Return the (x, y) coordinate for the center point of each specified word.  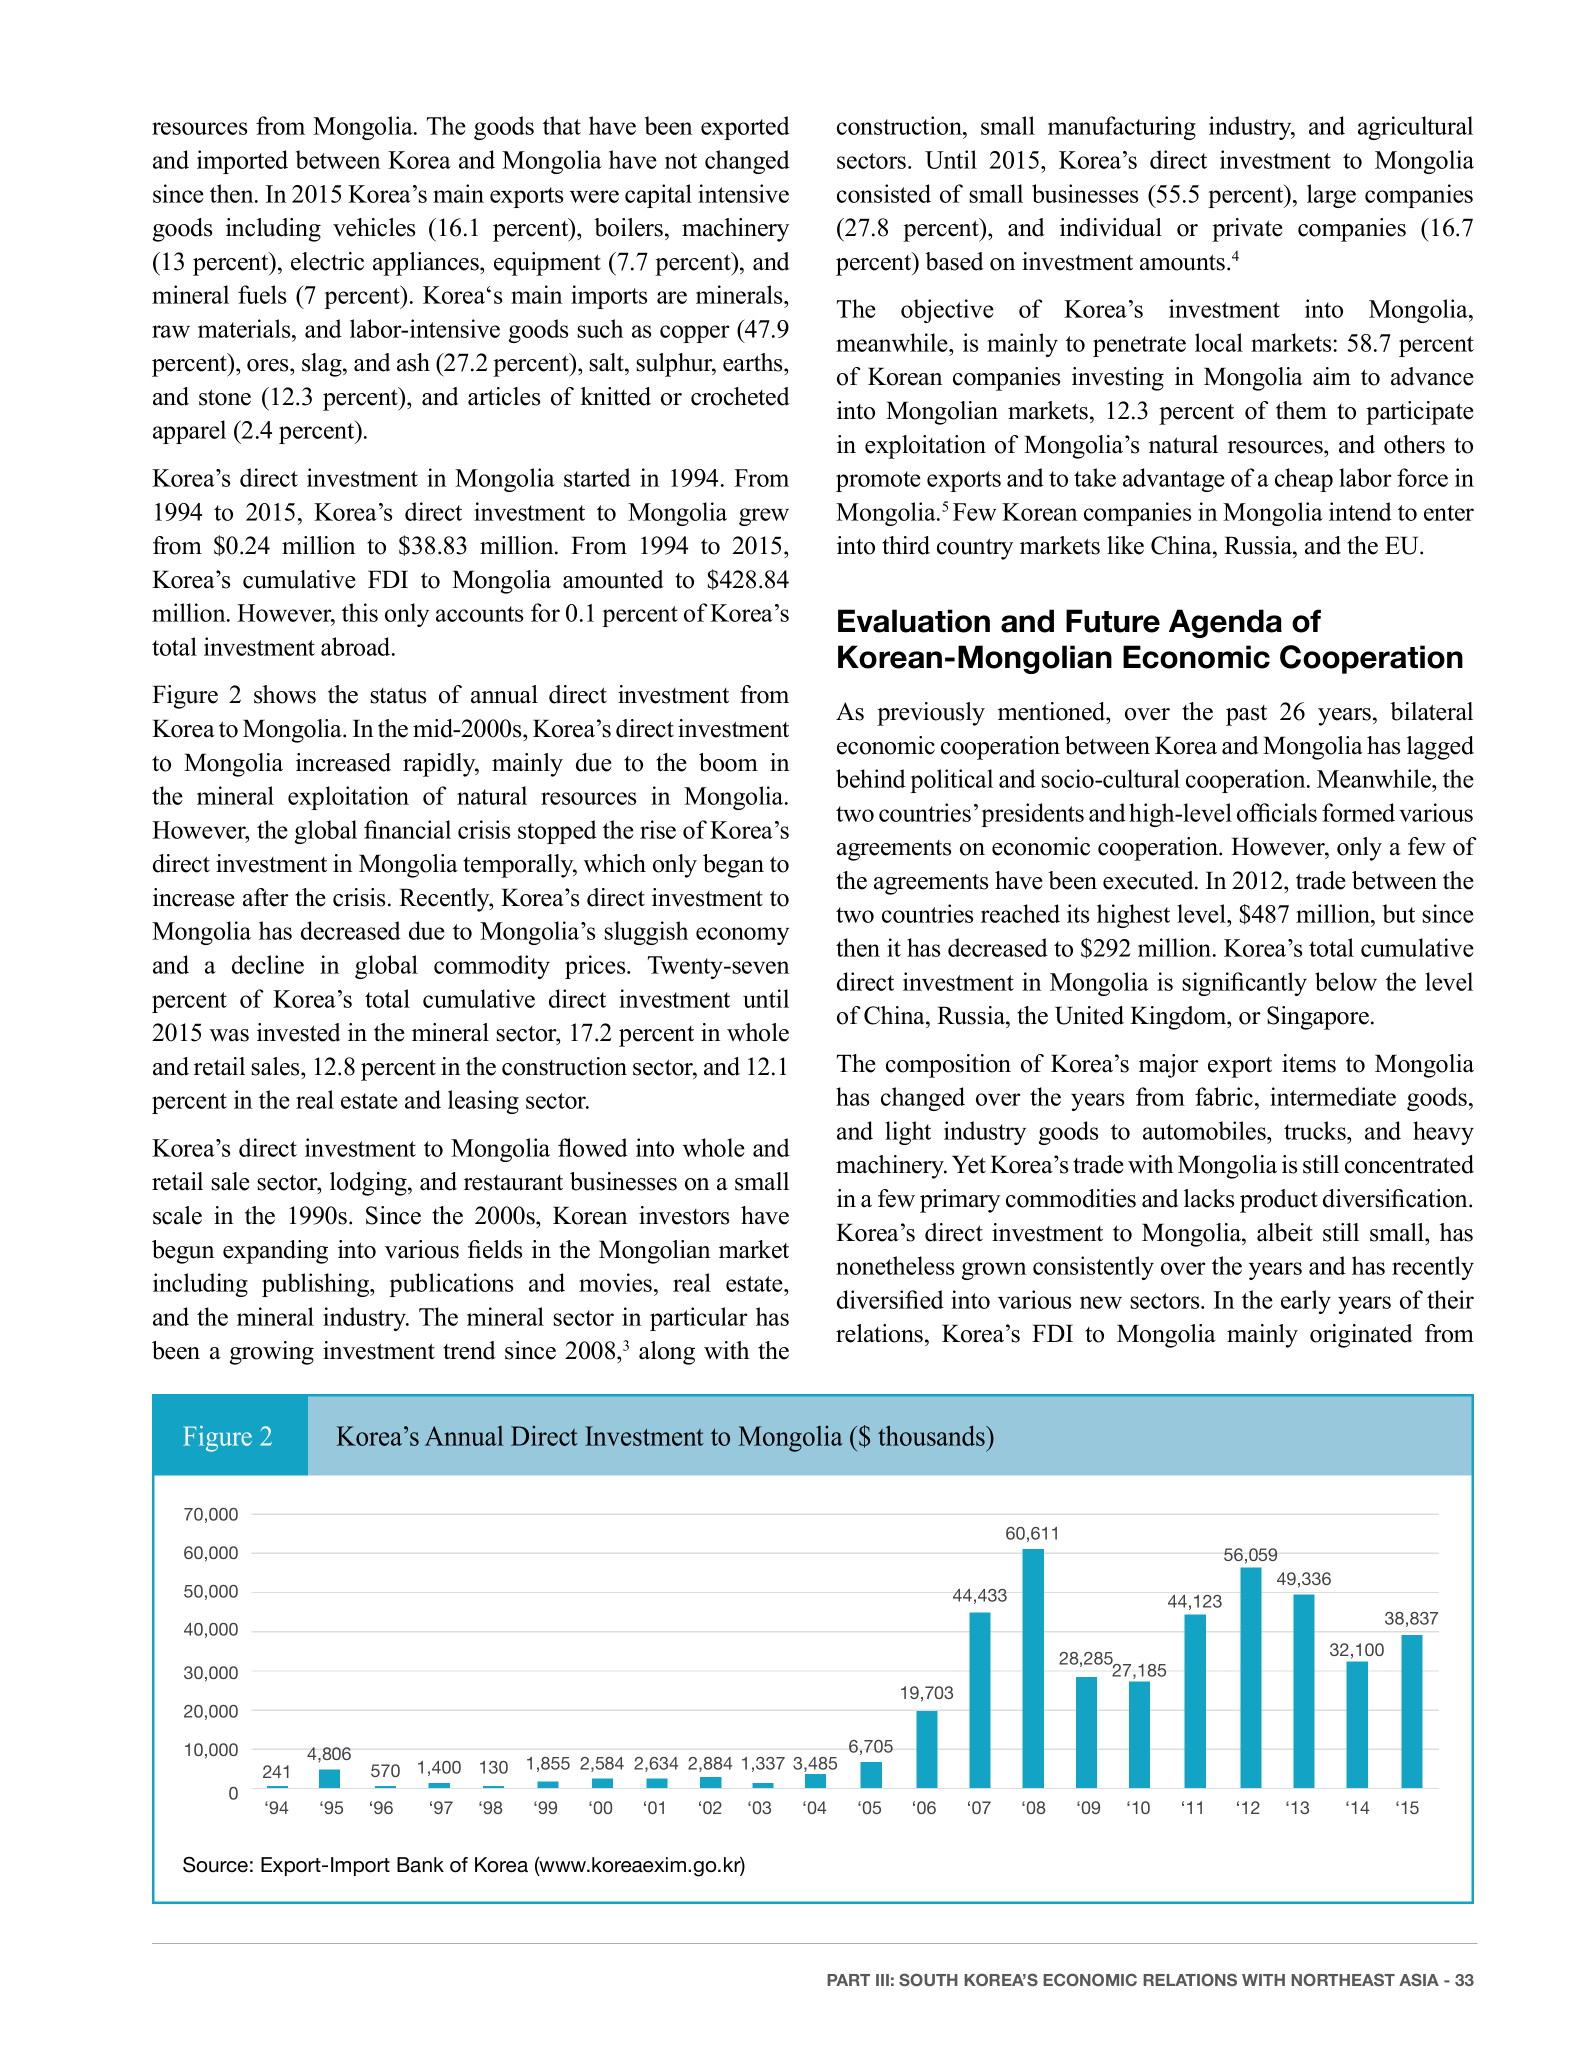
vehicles (374, 227)
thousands (932, 1435)
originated (1361, 1336)
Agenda (1225, 623)
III (882, 1980)
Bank (420, 1865)
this (360, 612)
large (1331, 196)
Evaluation (914, 621)
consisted (884, 193)
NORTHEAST (1343, 1979)
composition (948, 1066)
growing (272, 1353)
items (1309, 1063)
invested (299, 1032)
